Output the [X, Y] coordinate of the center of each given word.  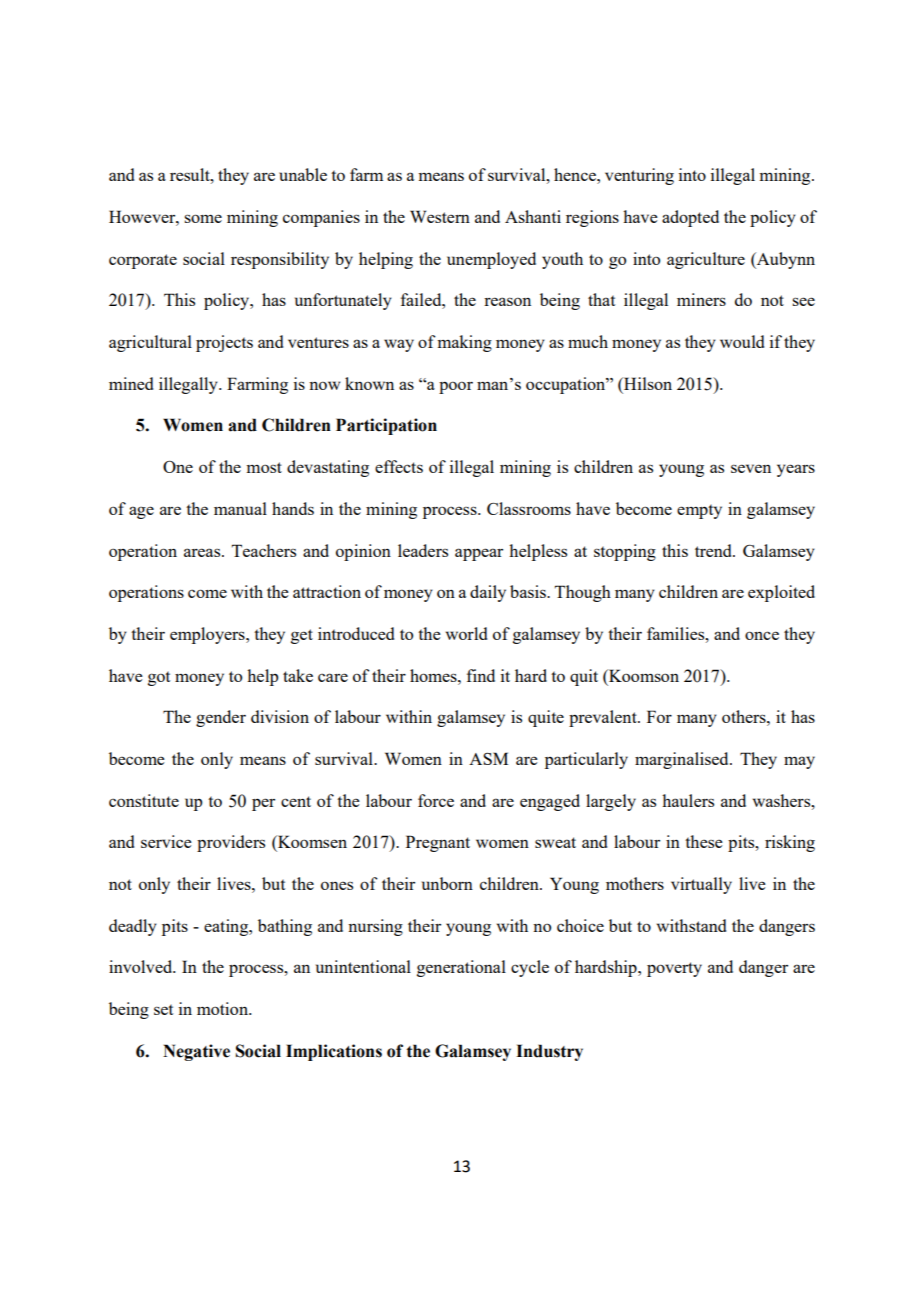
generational [461, 968]
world [466, 633]
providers [231, 843]
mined [131, 383]
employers [208, 635]
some [203, 218]
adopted [690, 218]
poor [456, 388]
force [436, 800]
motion [223, 1008]
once [762, 635]
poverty [674, 969]
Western [440, 216]
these [704, 841]
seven [751, 468]
